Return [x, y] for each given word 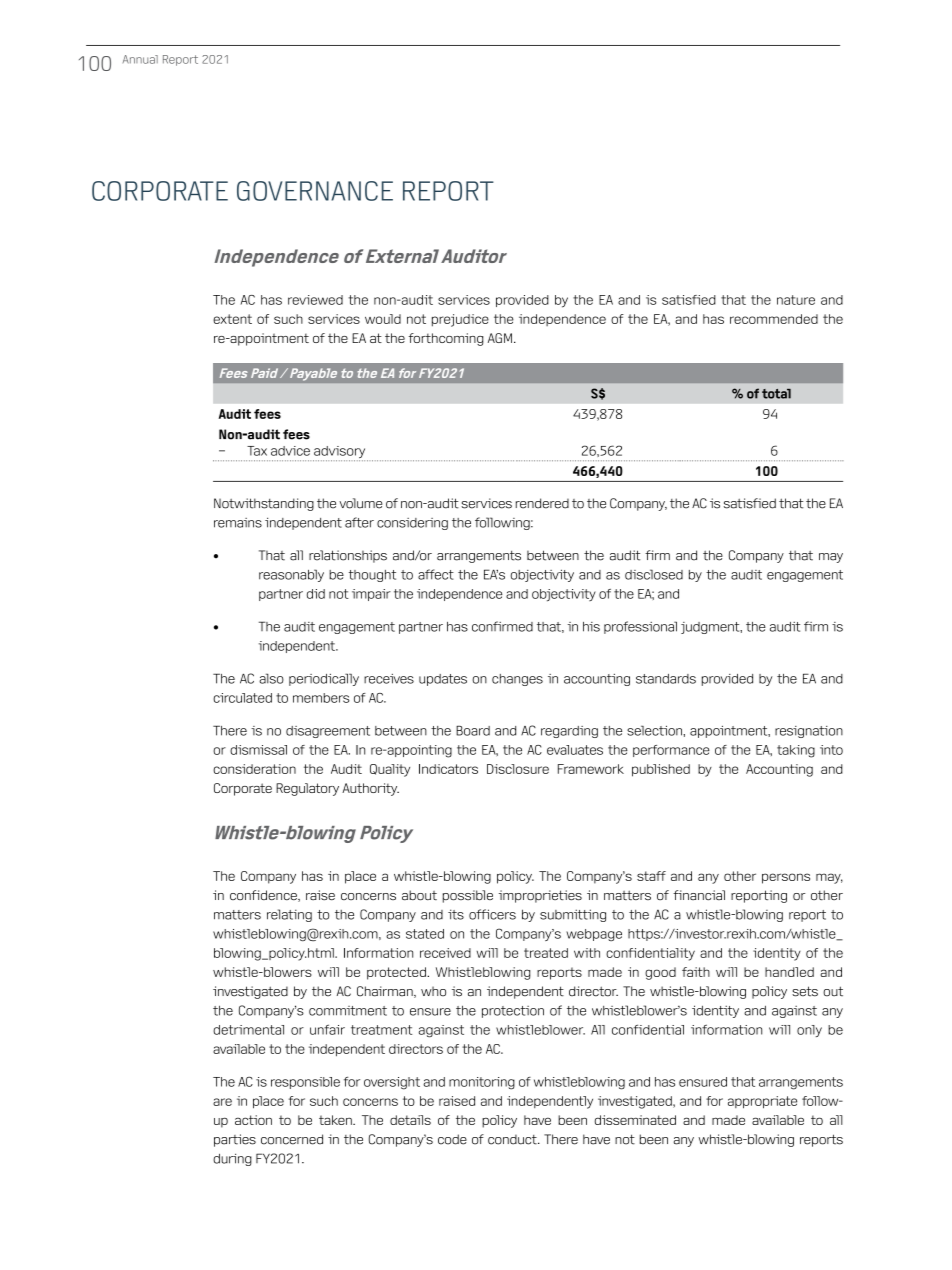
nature [796, 300]
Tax [257, 451]
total [776, 394]
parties [235, 1140]
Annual [140, 59]
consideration [254, 769]
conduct [513, 1139]
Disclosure [518, 769]
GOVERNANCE [315, 191]
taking [796, 751]
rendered [542, 503]
